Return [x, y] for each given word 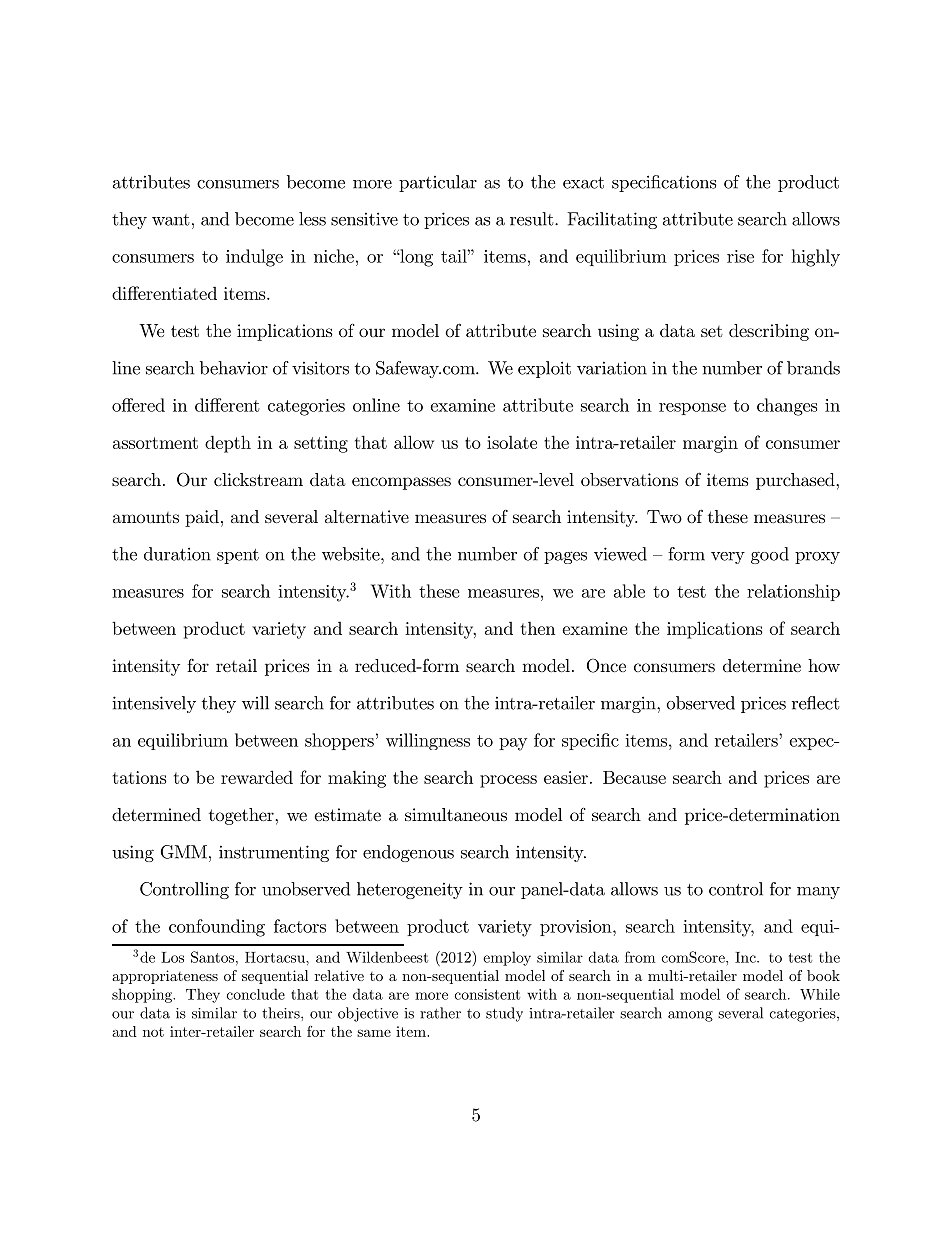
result [533, 219]
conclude [256, 994]
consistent [487, 994]
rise [740, 256]
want [171, 220]
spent [238, 556]
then [538, 628]
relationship [793, 592]
